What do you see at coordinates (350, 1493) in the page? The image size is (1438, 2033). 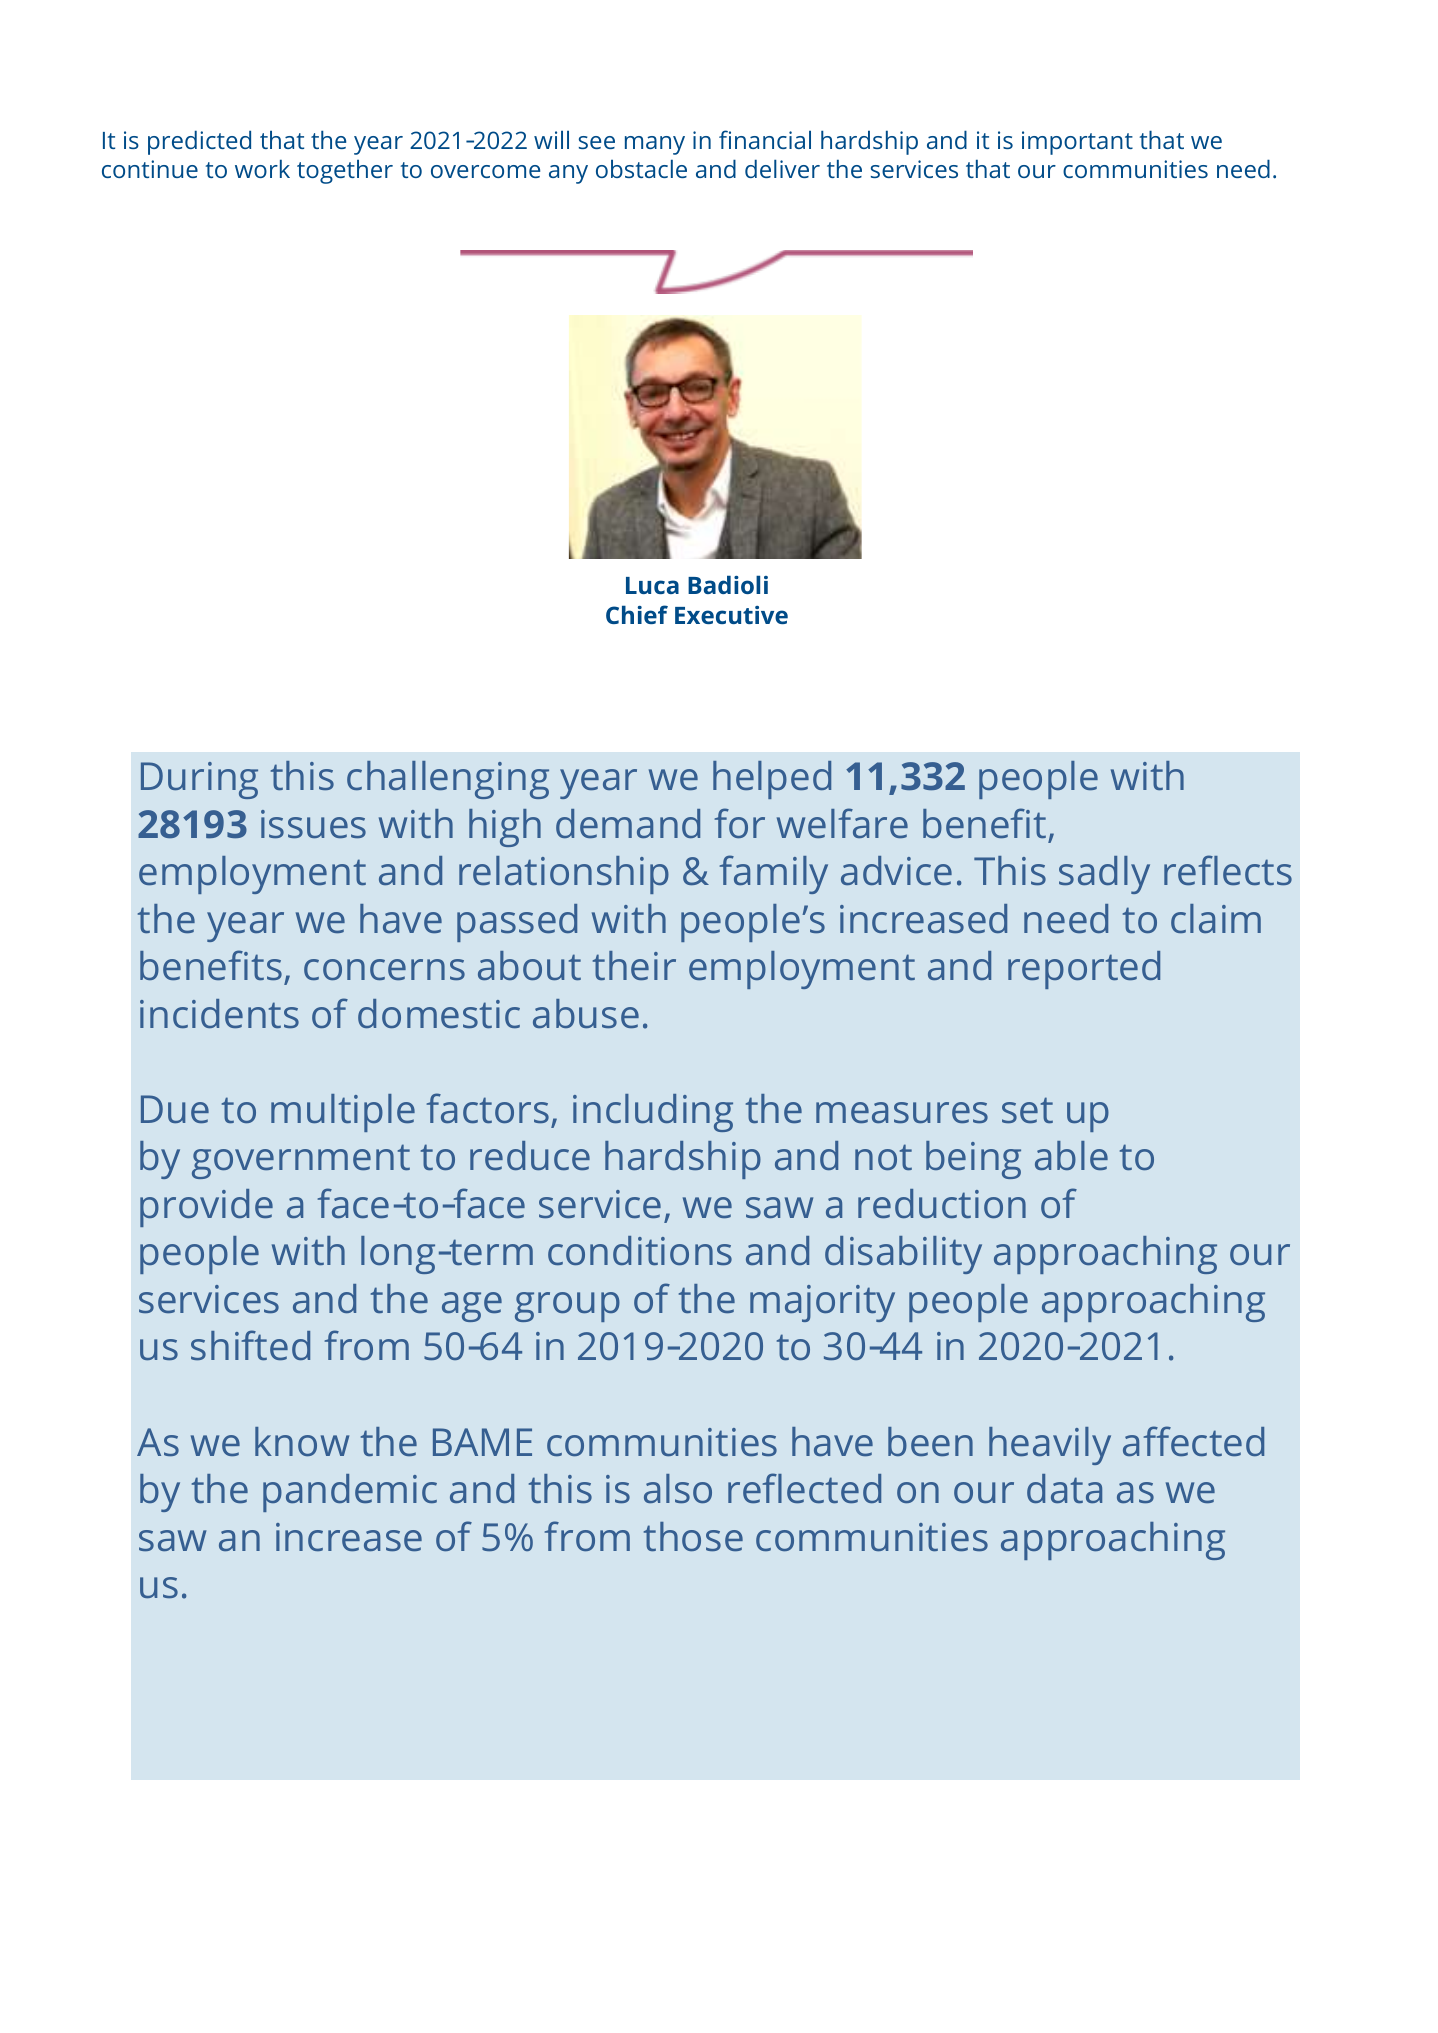 I see `pandemic` at bounding box center [350, 1493].
